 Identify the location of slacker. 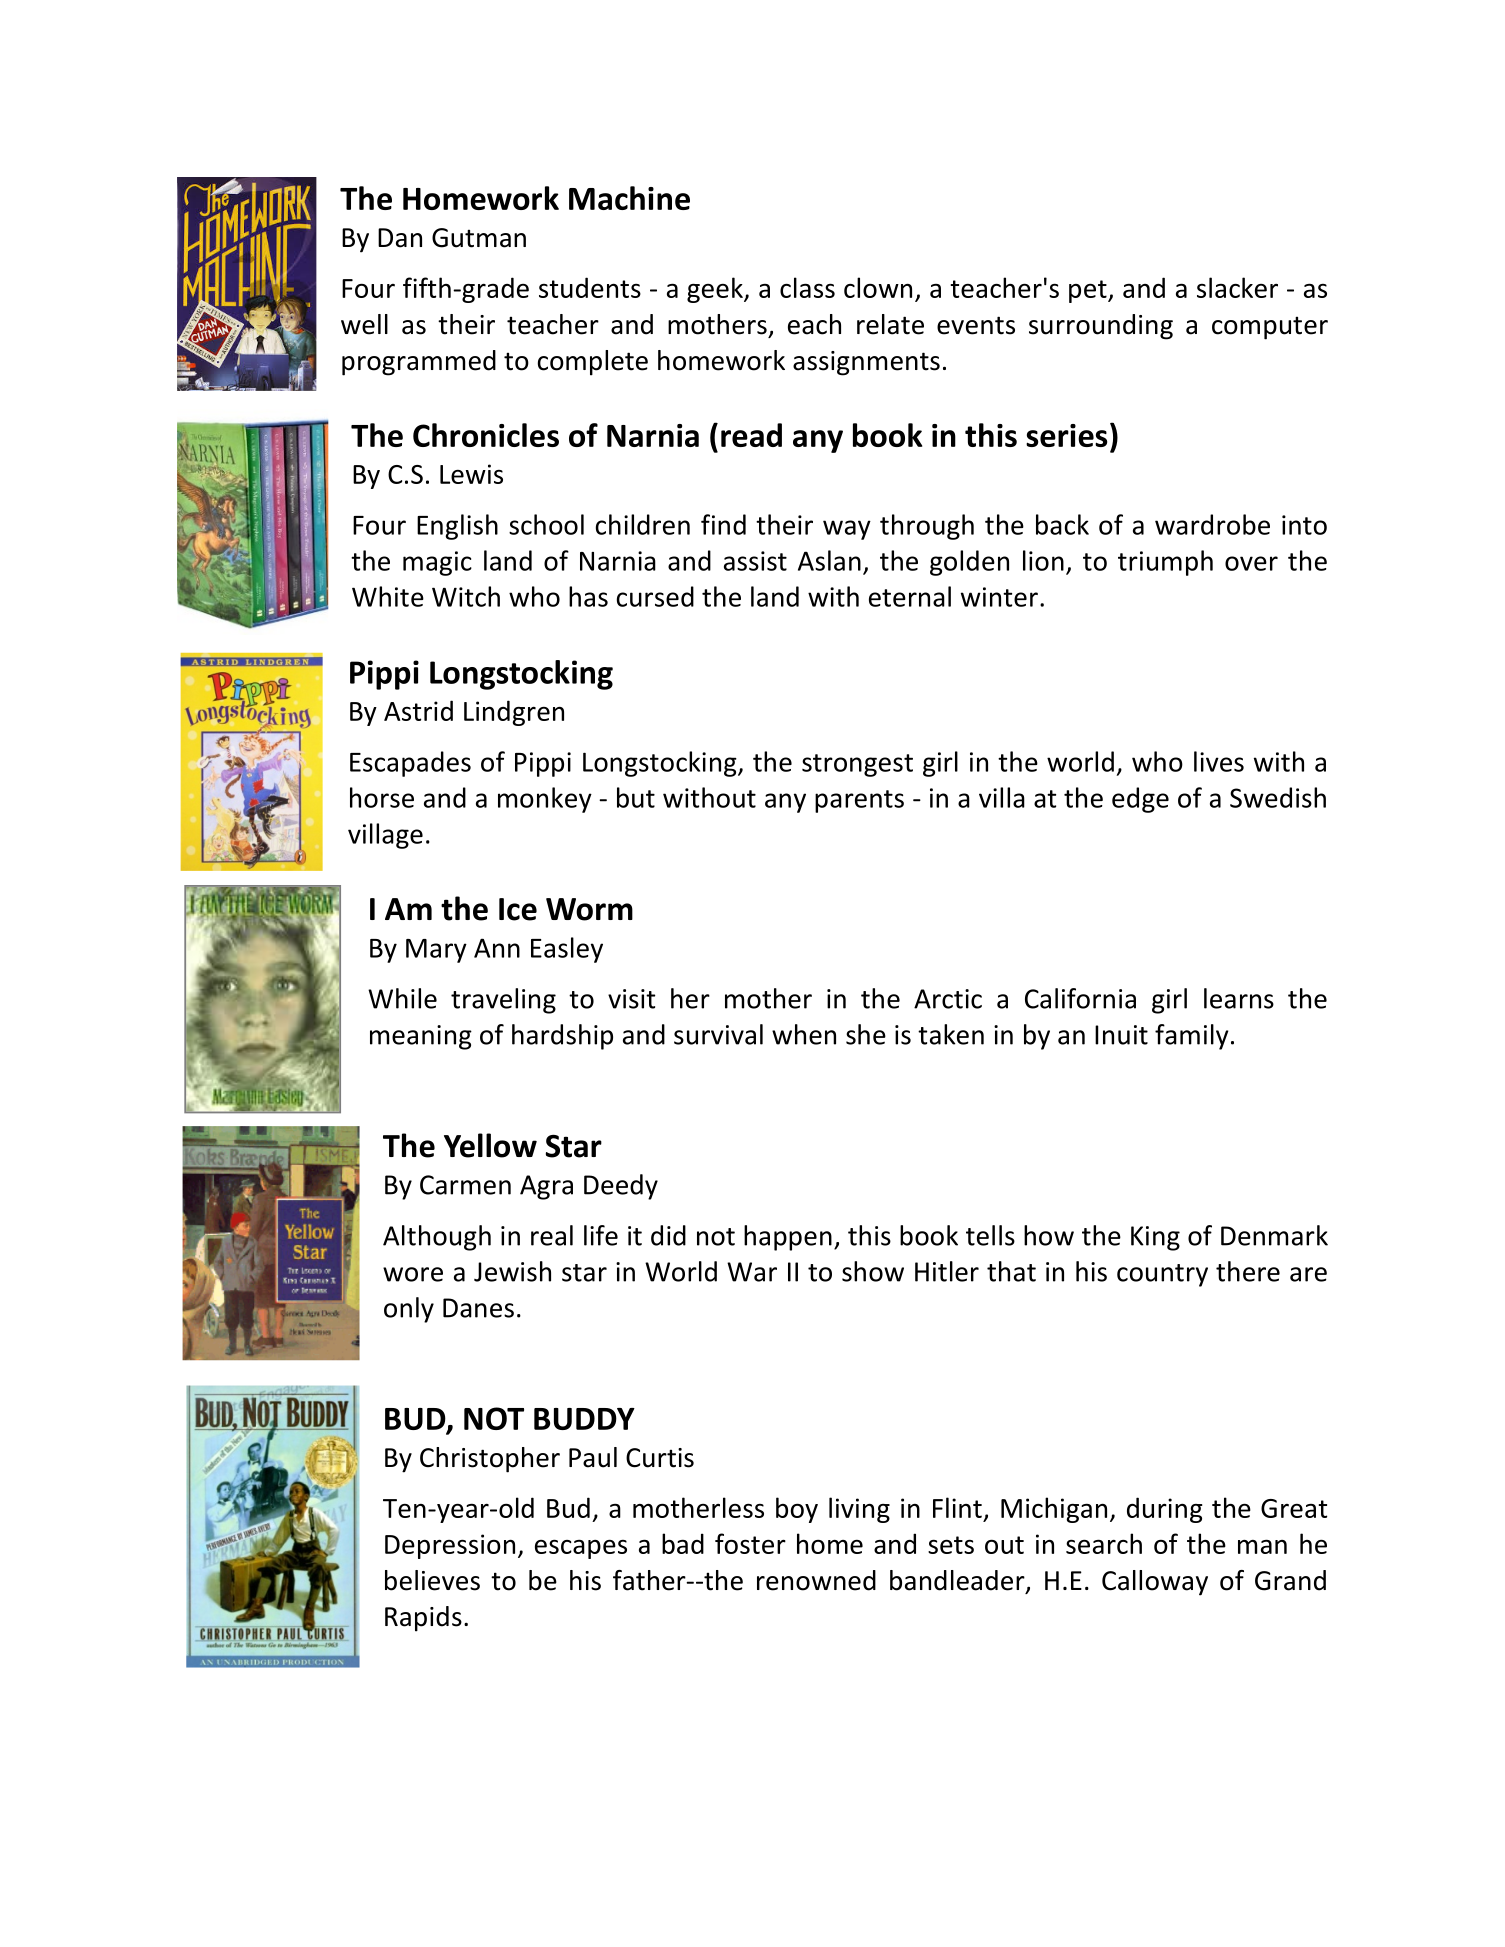
(1237, 287).
